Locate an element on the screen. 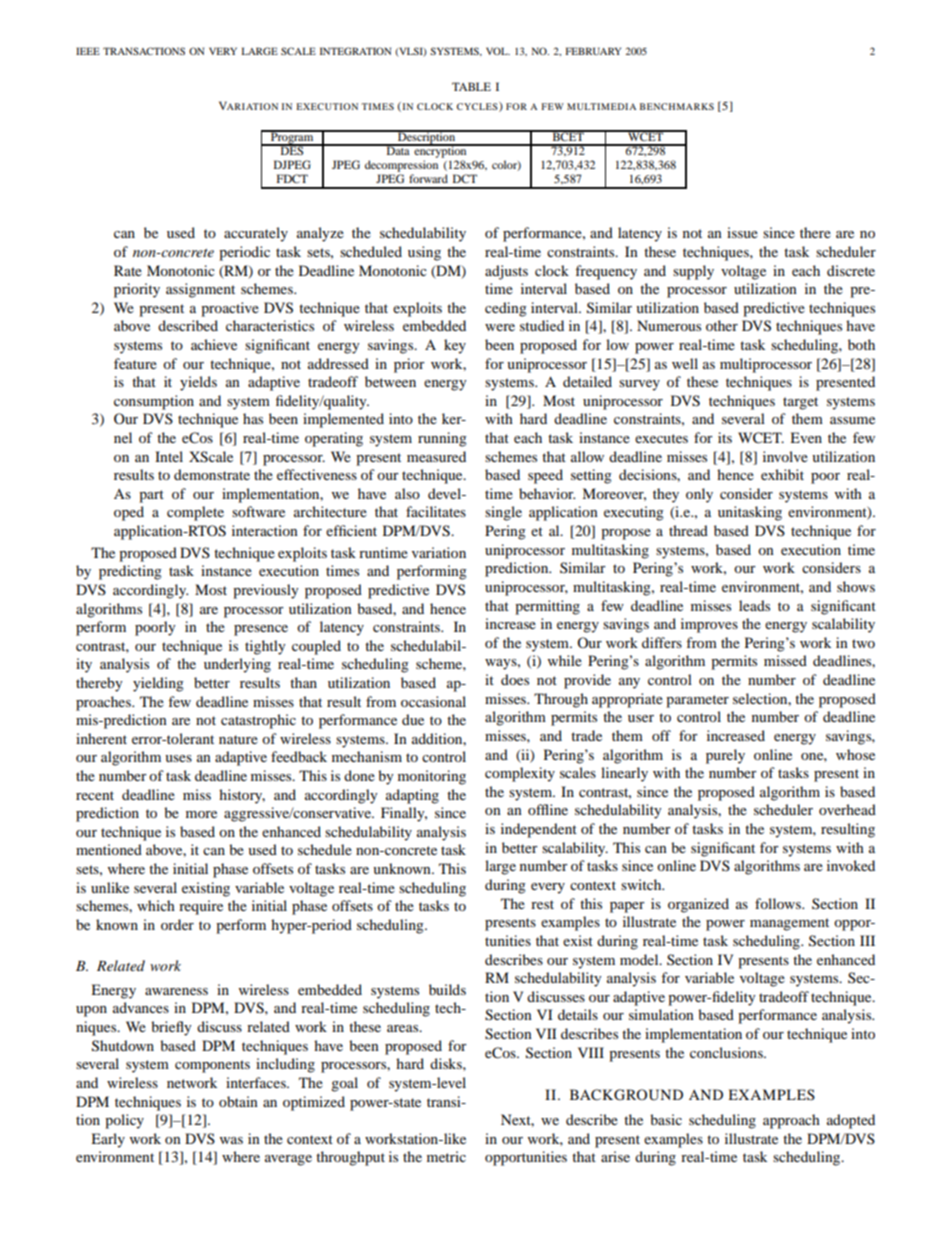  complete is located at coordinates (195, 513).
